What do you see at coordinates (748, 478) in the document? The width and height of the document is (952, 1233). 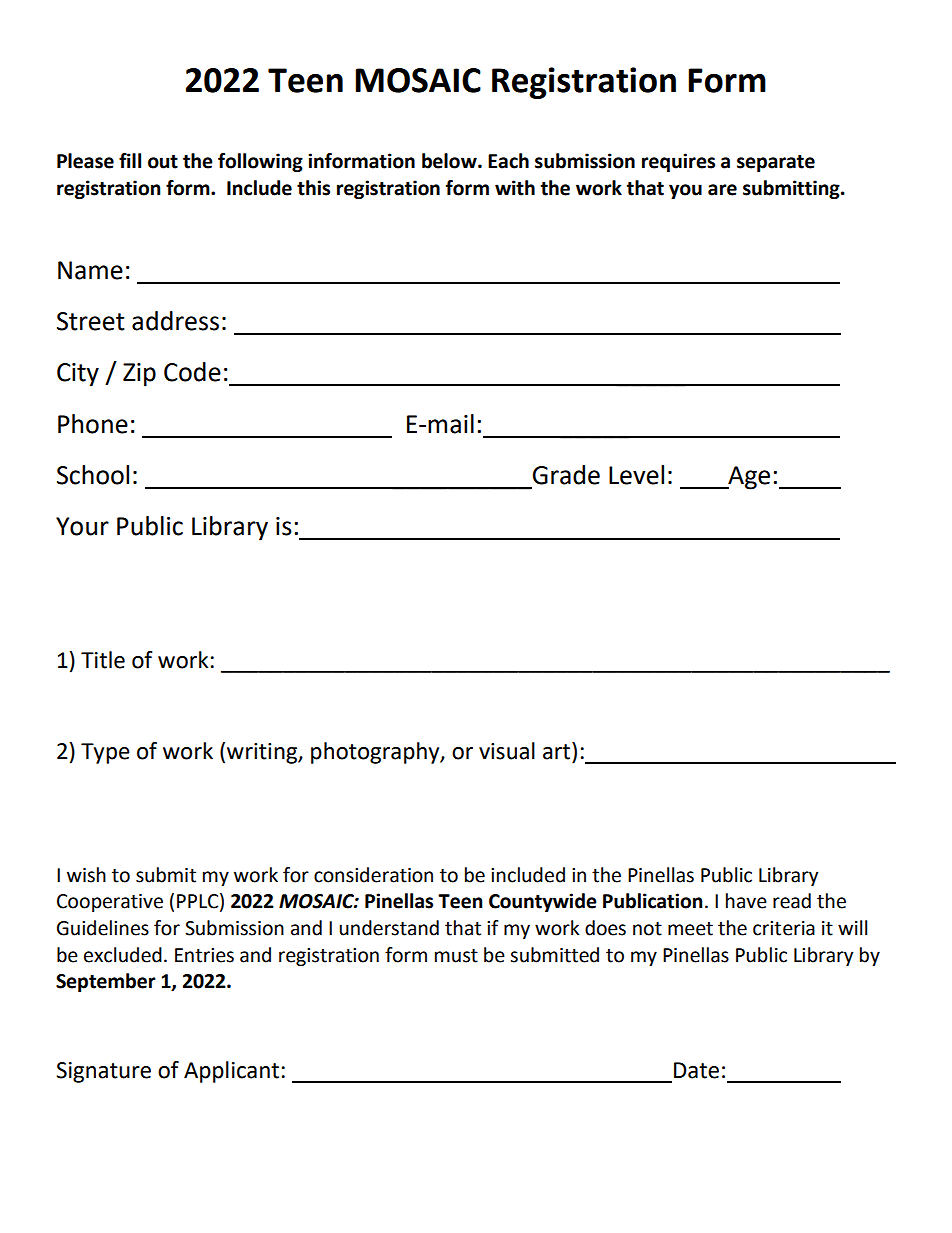 I see `Age` at bounding box center [748, 478].
